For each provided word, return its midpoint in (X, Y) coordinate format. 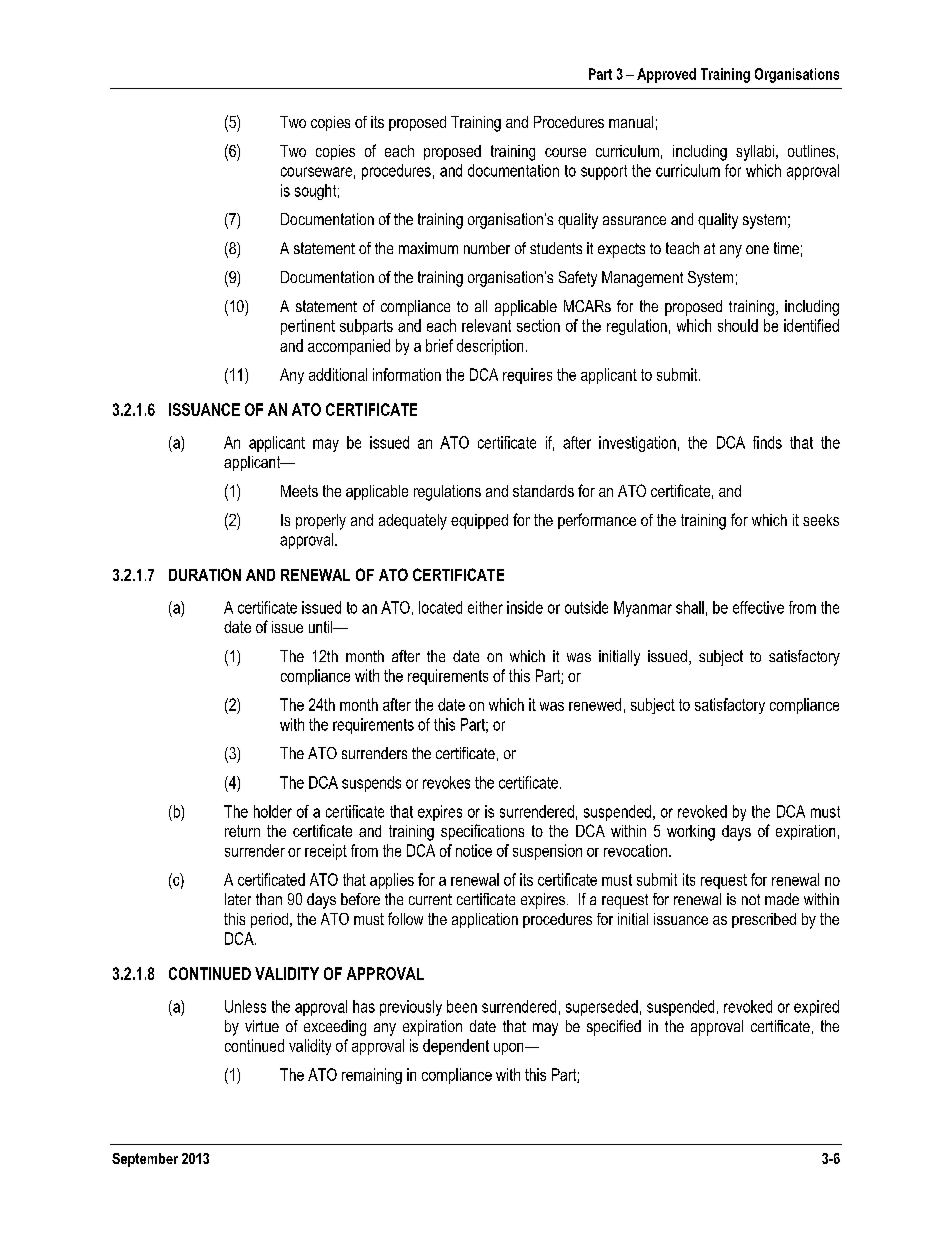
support (604, 172)
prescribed (764, 920)
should (738, 325)
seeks (821, 520)
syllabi (756, 153)
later (238, 899)
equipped (479, 521)
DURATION (205, 574)
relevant (486, 325)
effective (758, 607)
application (485, 920)
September (145, 1160)
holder (273, 811)
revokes (446, 782)
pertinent (308, 327)
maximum (428, 248)
